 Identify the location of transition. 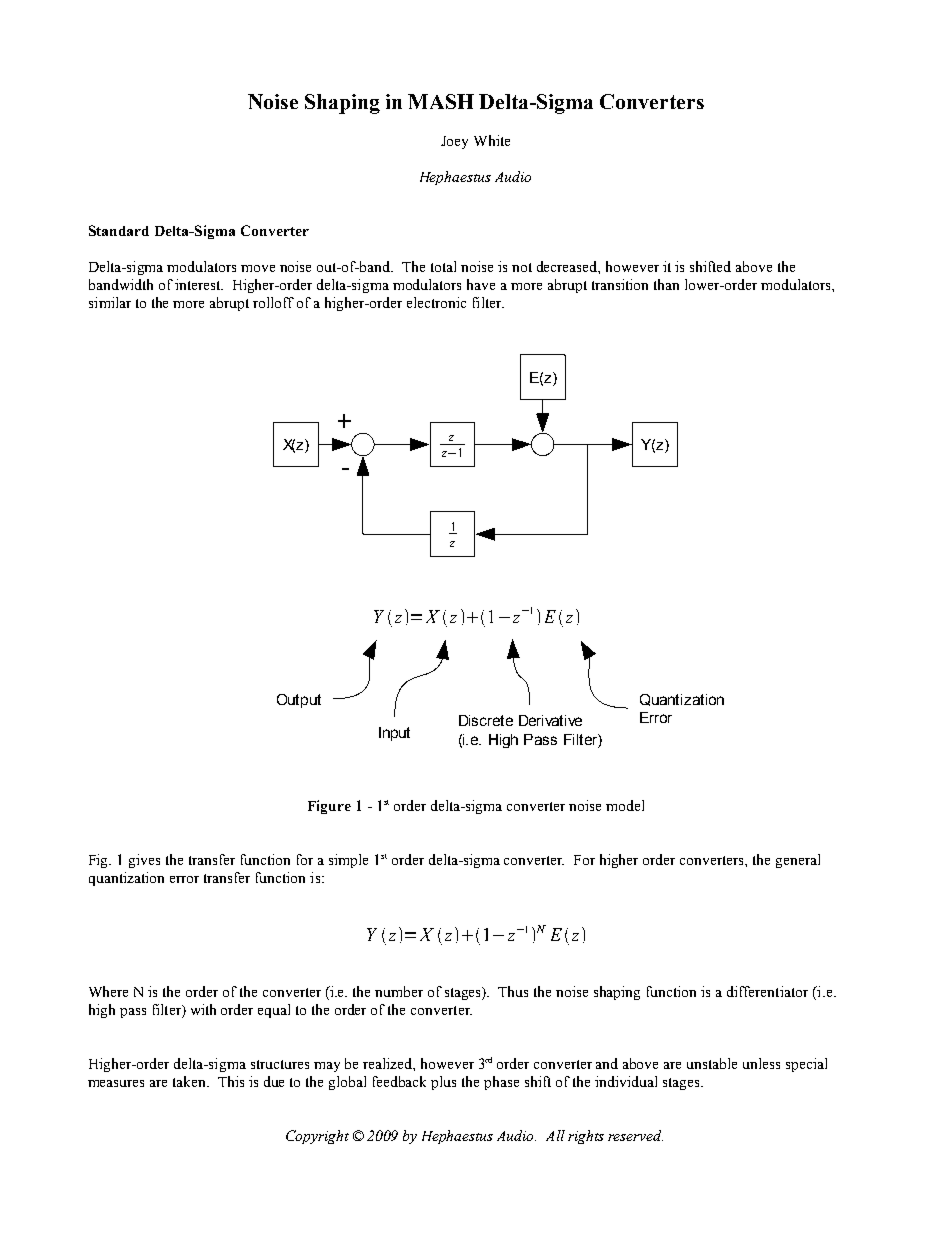
(620, 284).
